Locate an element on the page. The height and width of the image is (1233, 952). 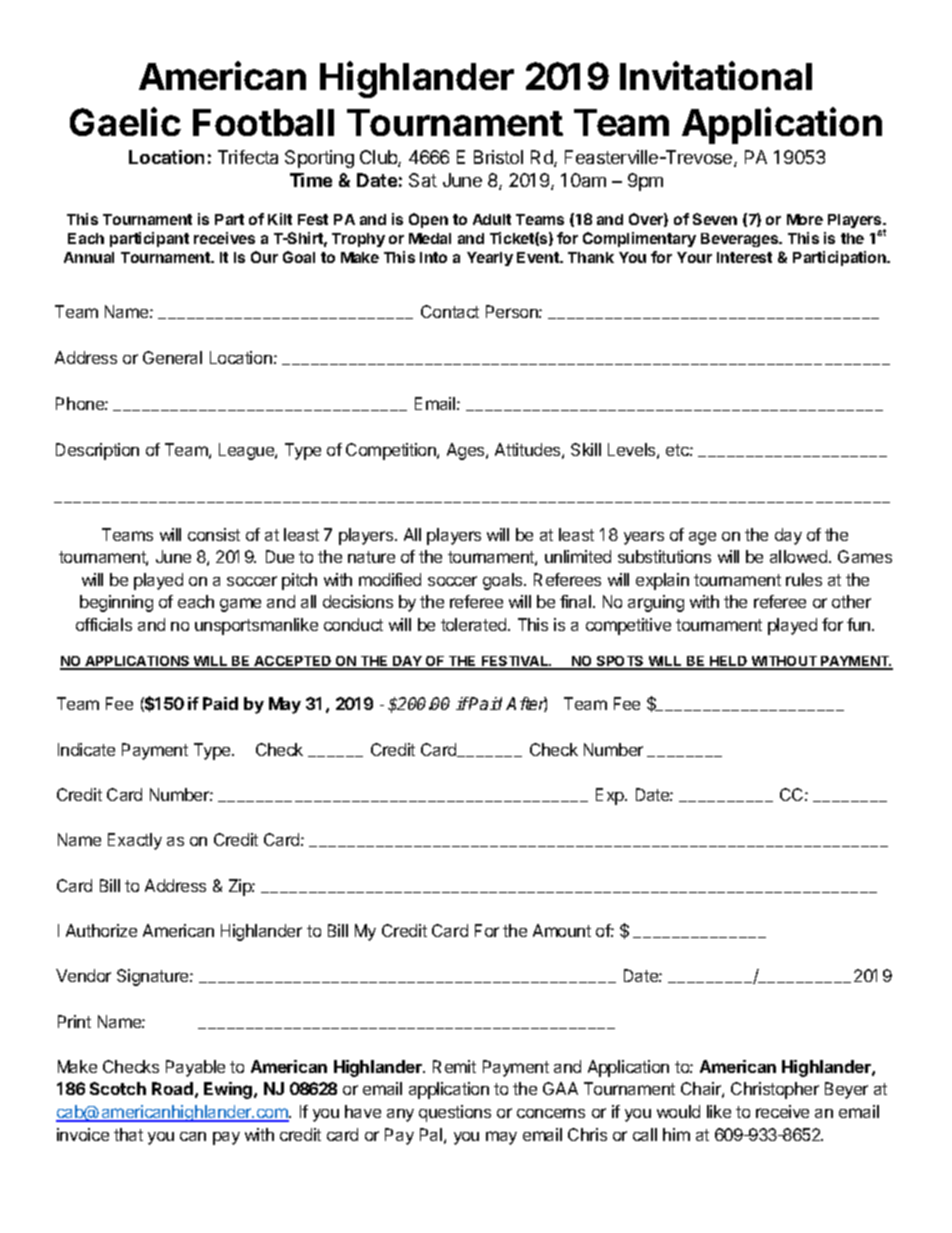
Indicate is located at coordinates (86, 749).
